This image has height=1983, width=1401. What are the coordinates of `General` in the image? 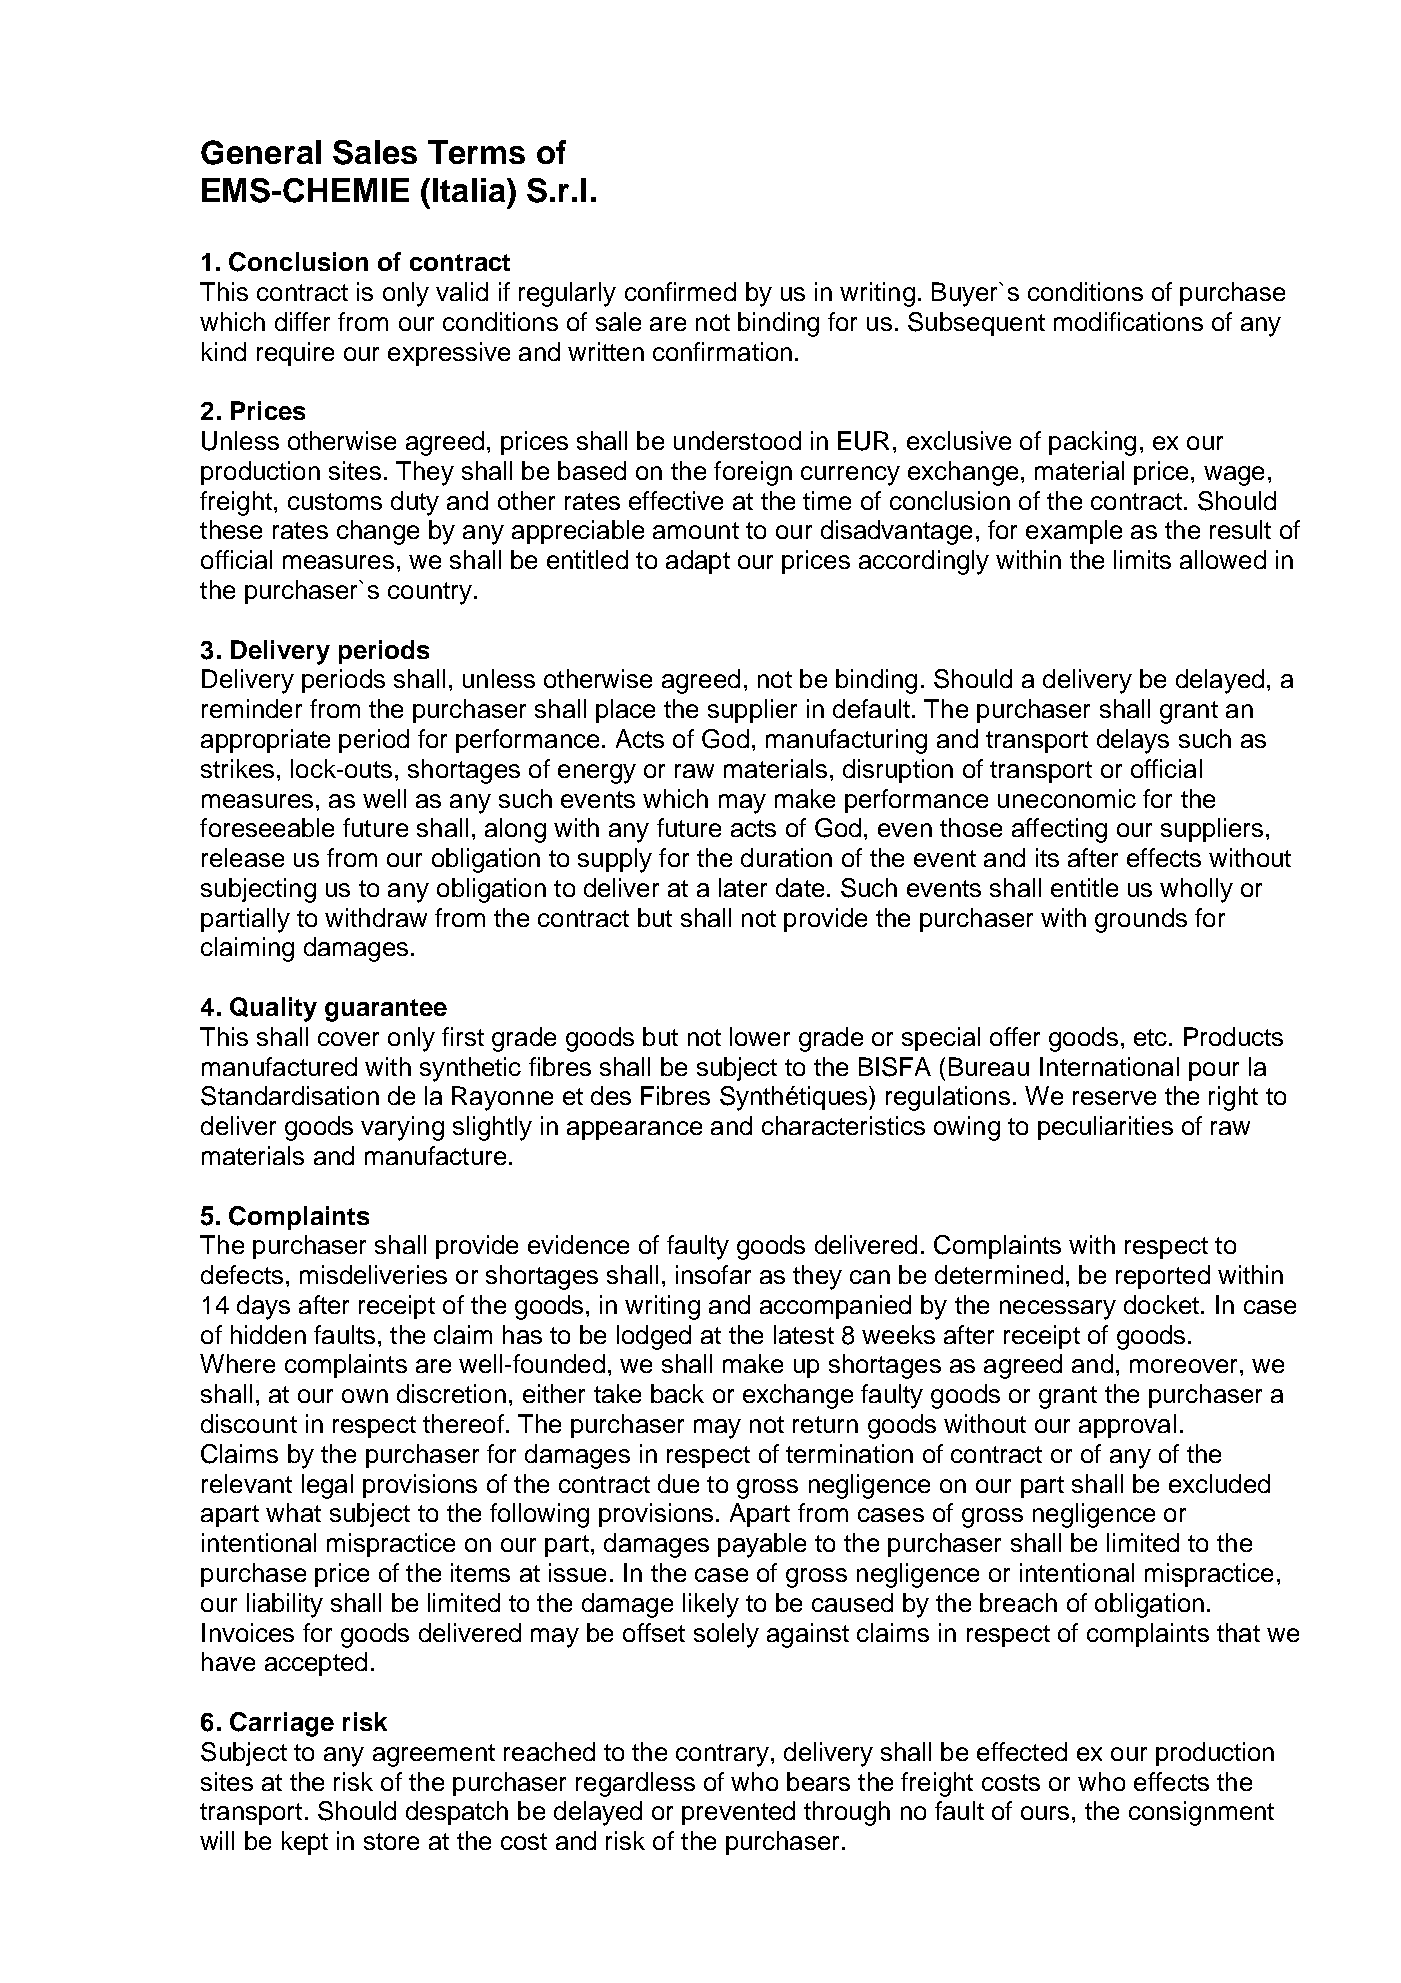 It's located at (261, 152).
